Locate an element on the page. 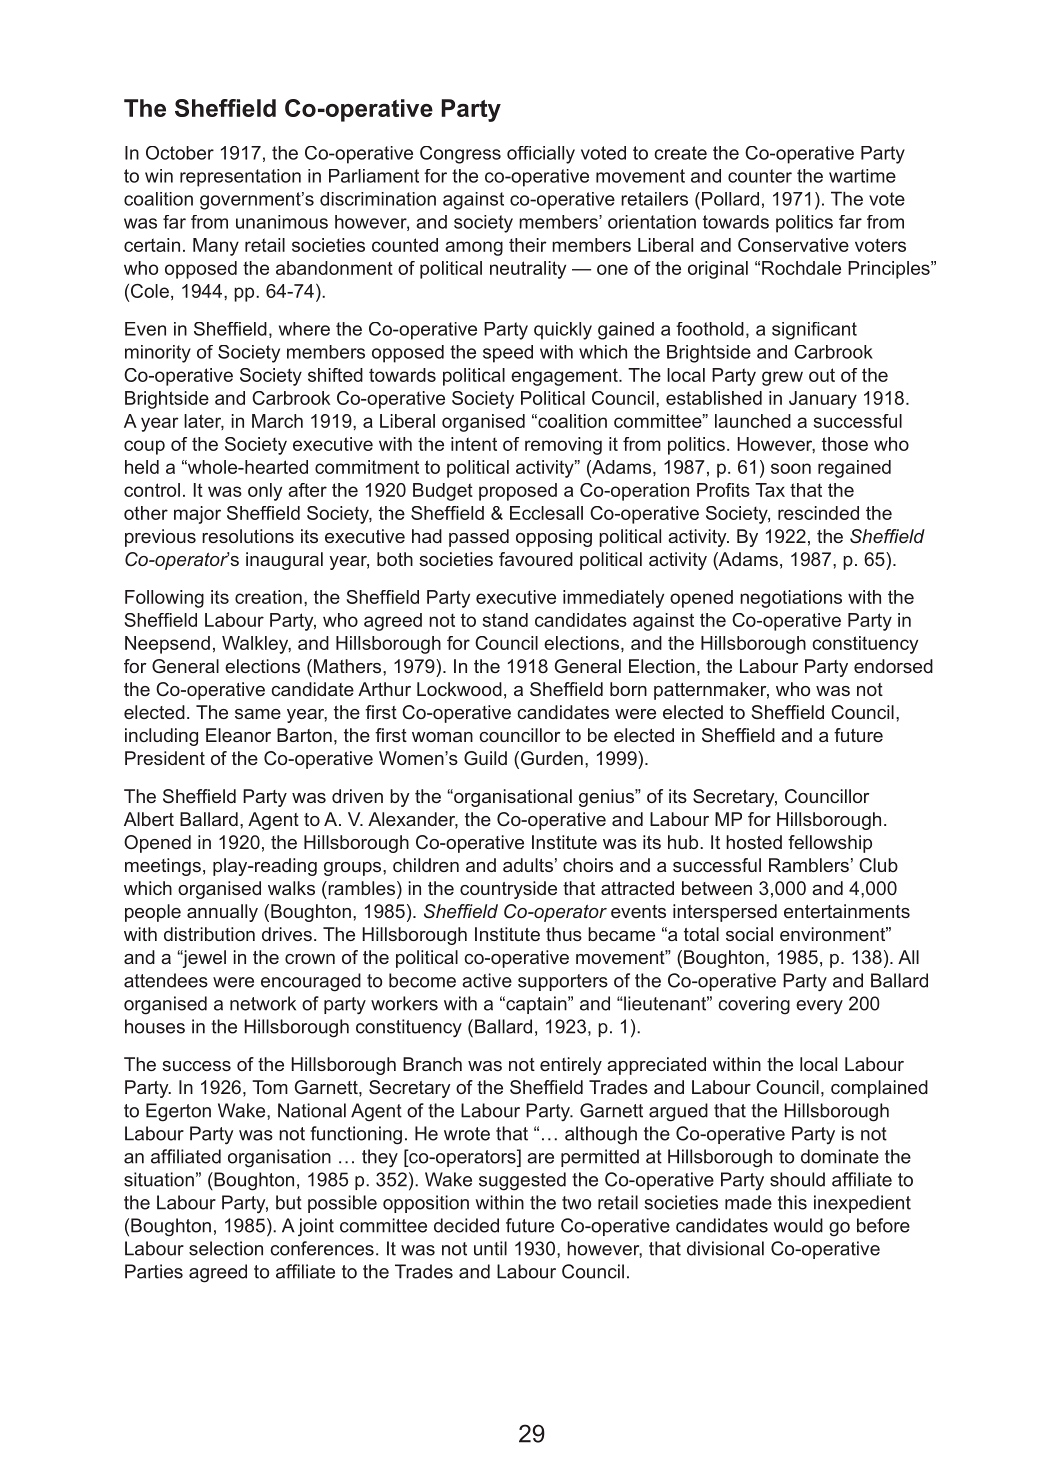  would is located at coordinates (798, 1225).
